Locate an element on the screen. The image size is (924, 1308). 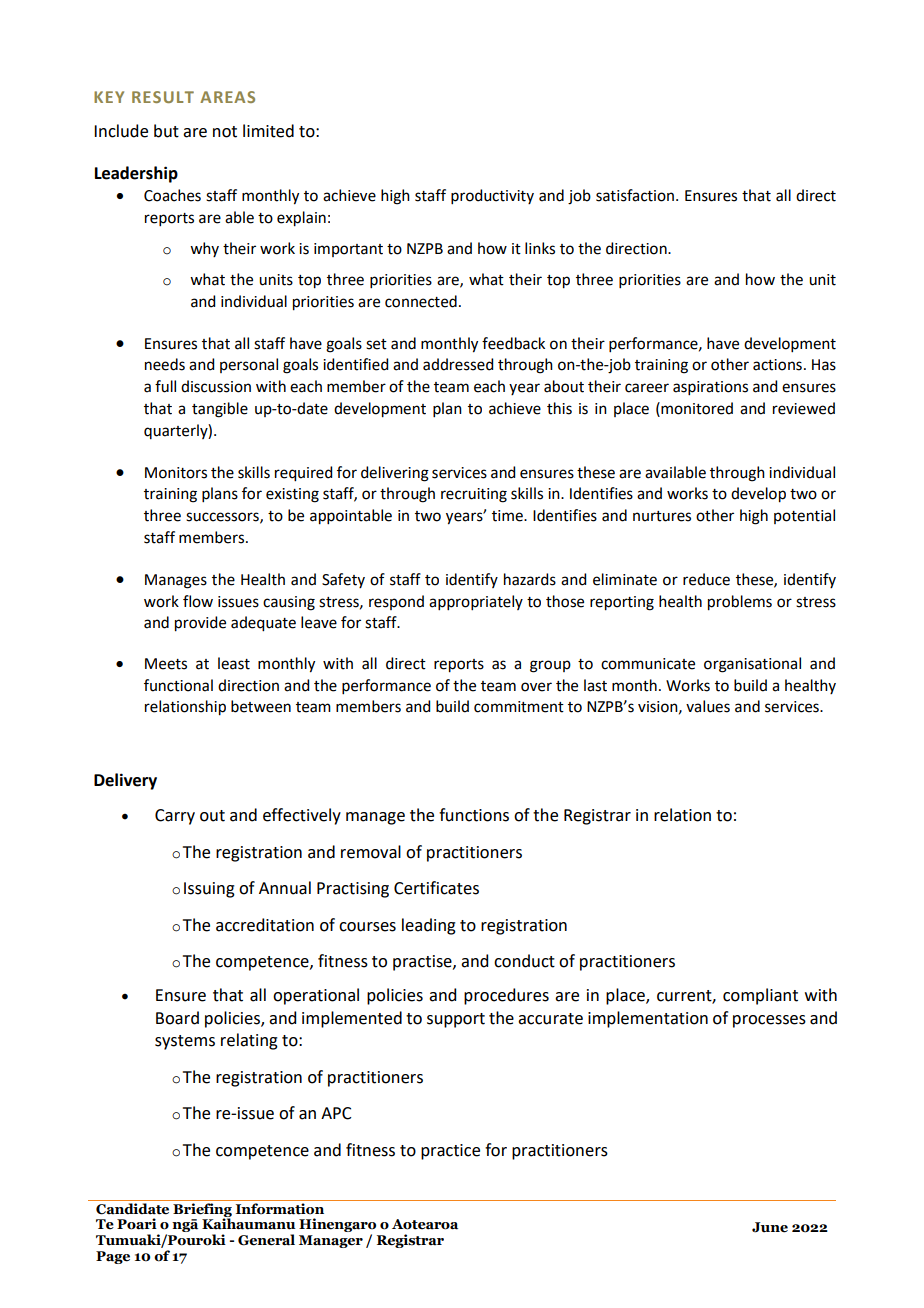
accreditation is located at coordinates (265, 925).
